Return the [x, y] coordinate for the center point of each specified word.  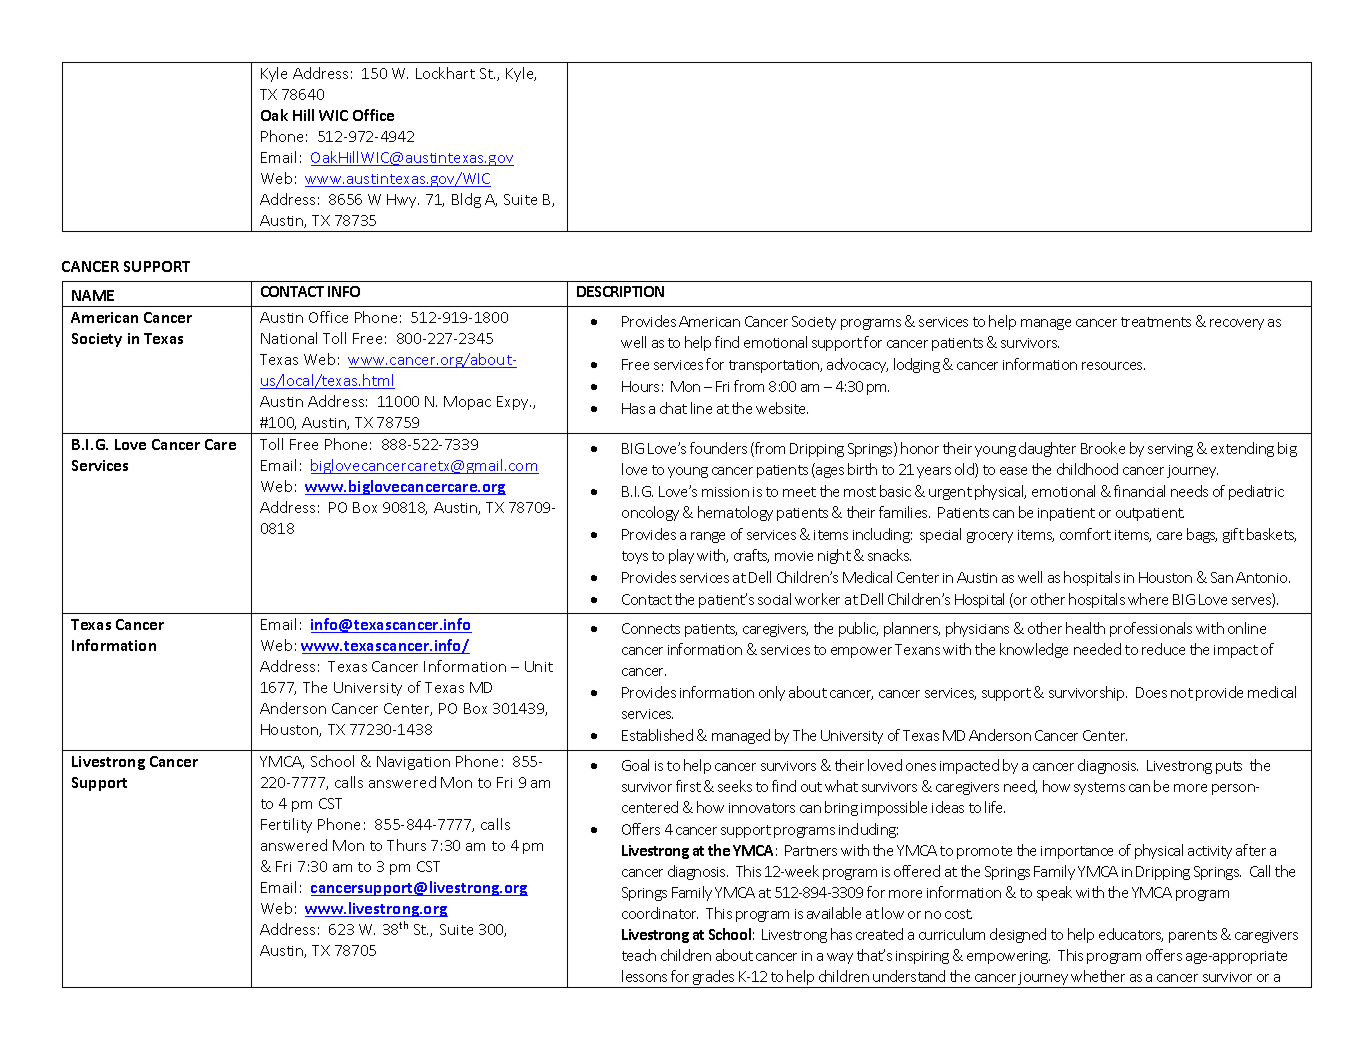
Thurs [406, 845]
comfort [1085, 534]
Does [1151, 692]
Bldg [466, 200]
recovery [1237, 324]
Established [657, 735]
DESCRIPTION [620, 291]
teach [639, 955]
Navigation [413, 763]
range [708, 537]
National [289, 338]
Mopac [467, 403]
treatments [1156, 322]
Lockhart [445, 73]
